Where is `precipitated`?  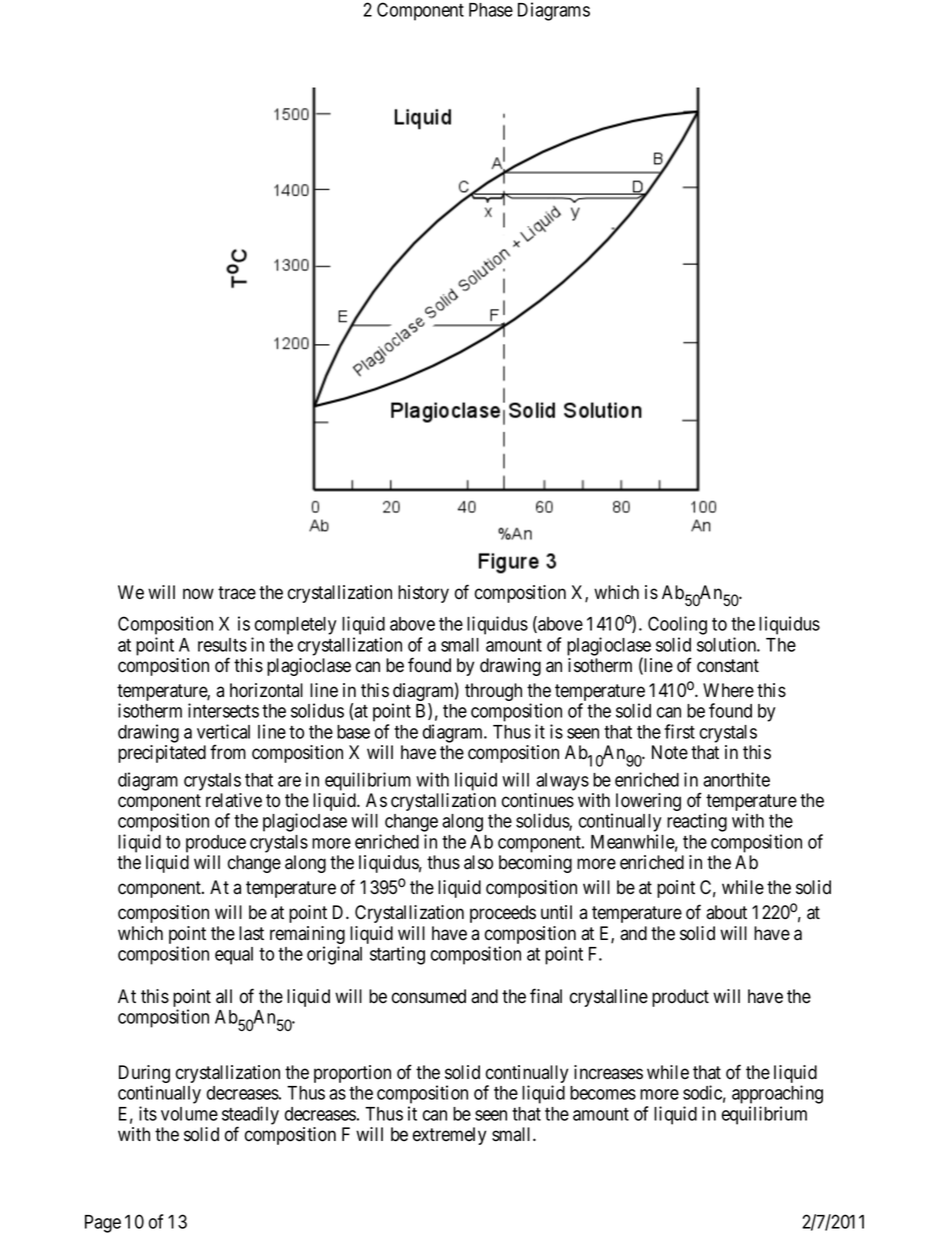 precipitated is located at coordinates (162, 754).
